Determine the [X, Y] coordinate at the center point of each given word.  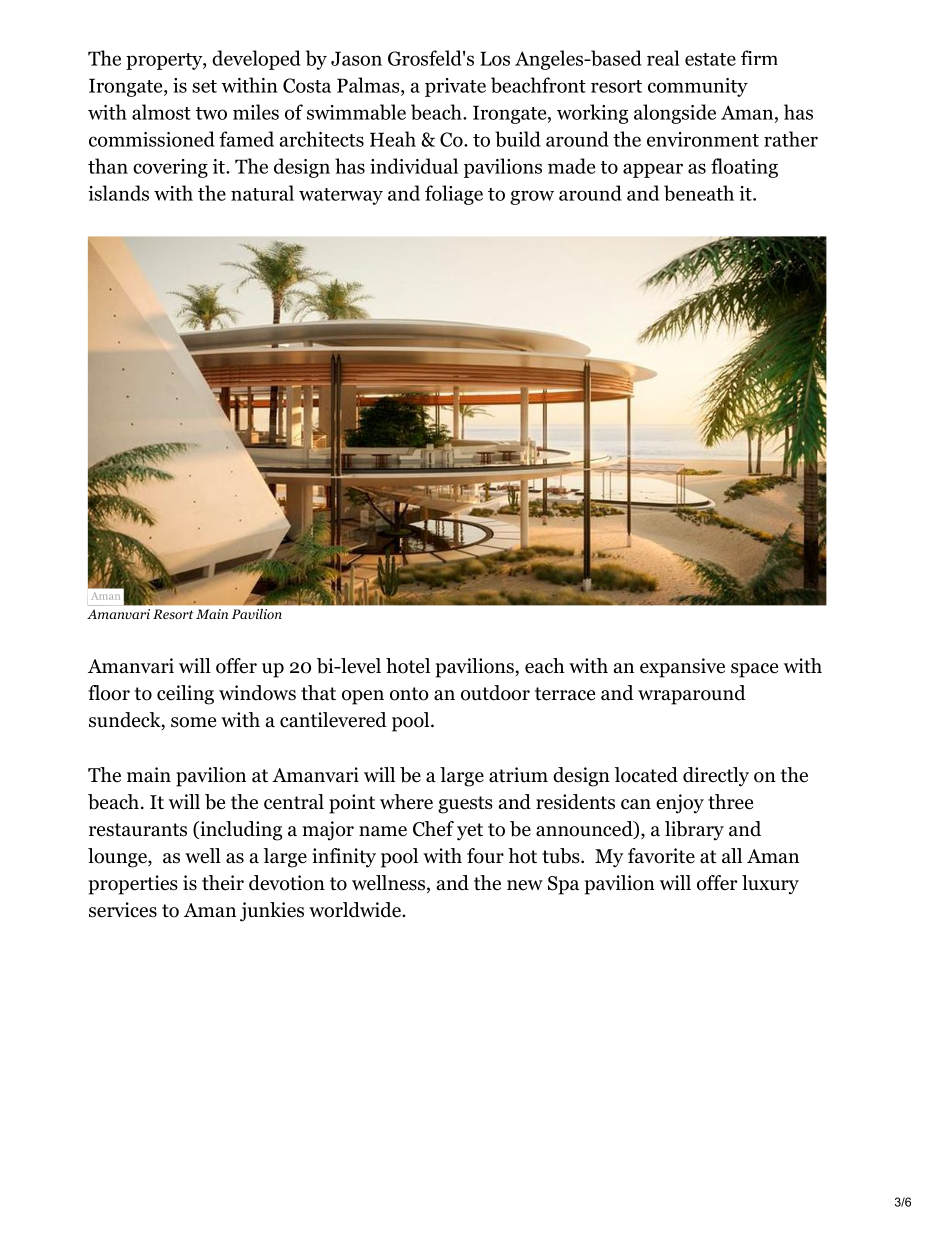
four [485, 856]
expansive [682, 668]
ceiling [185, 695]
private [455, 87]
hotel [408, 666]
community [698, 87]
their [223, 883]
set [204, 86]
